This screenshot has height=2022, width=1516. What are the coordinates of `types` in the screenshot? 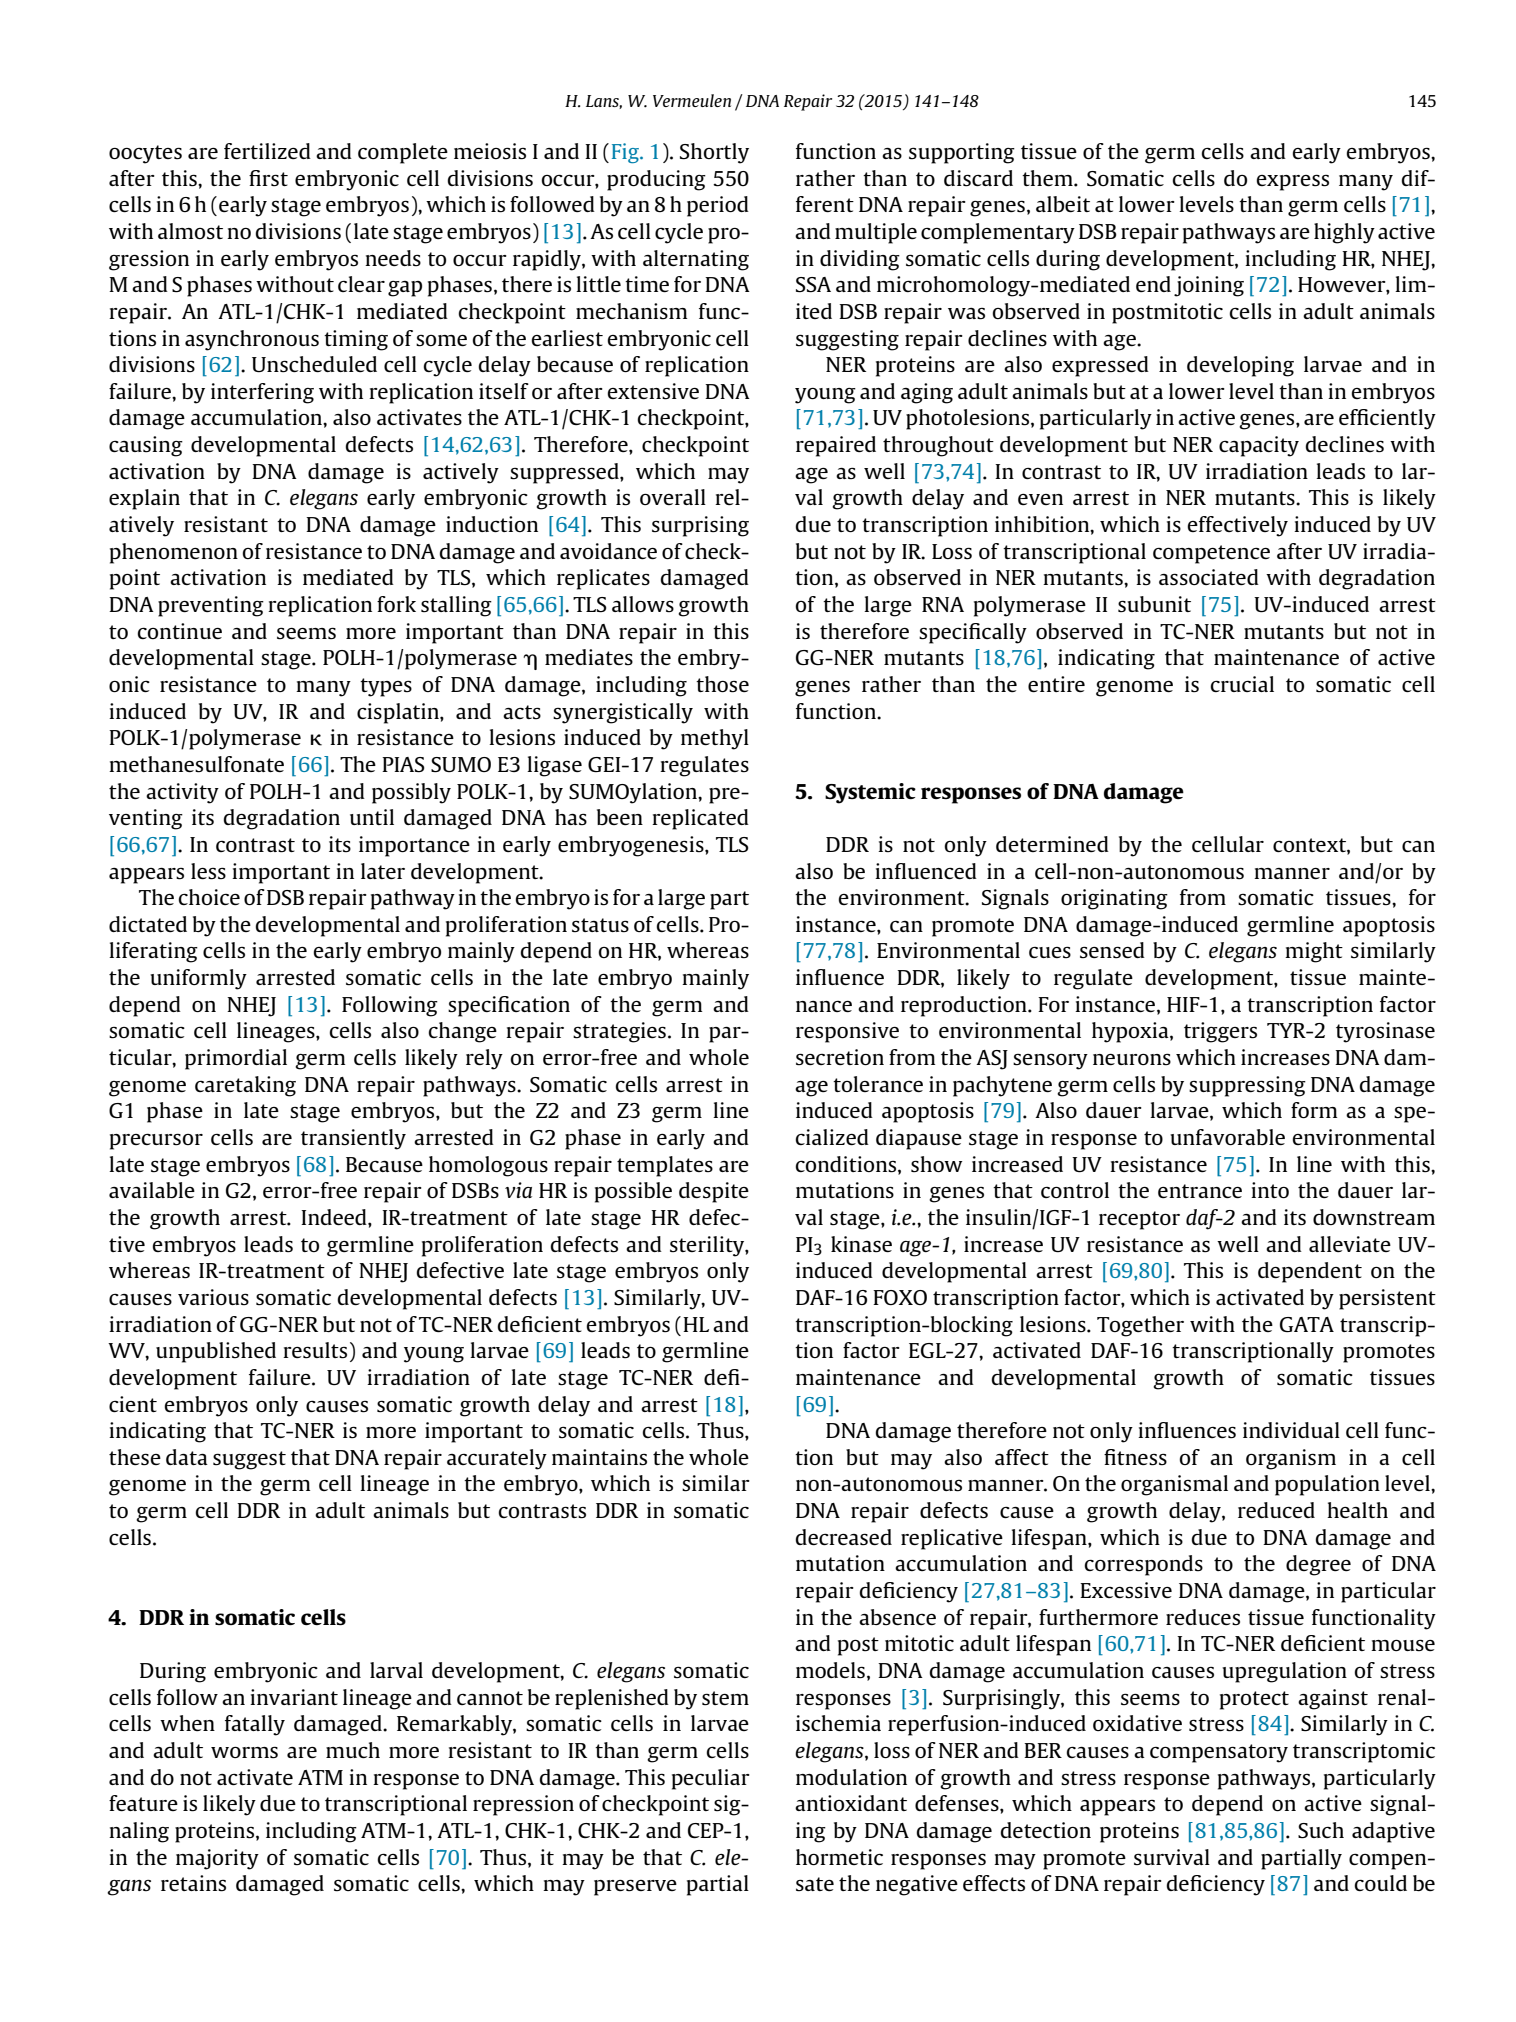 It's located at (386, 687).
